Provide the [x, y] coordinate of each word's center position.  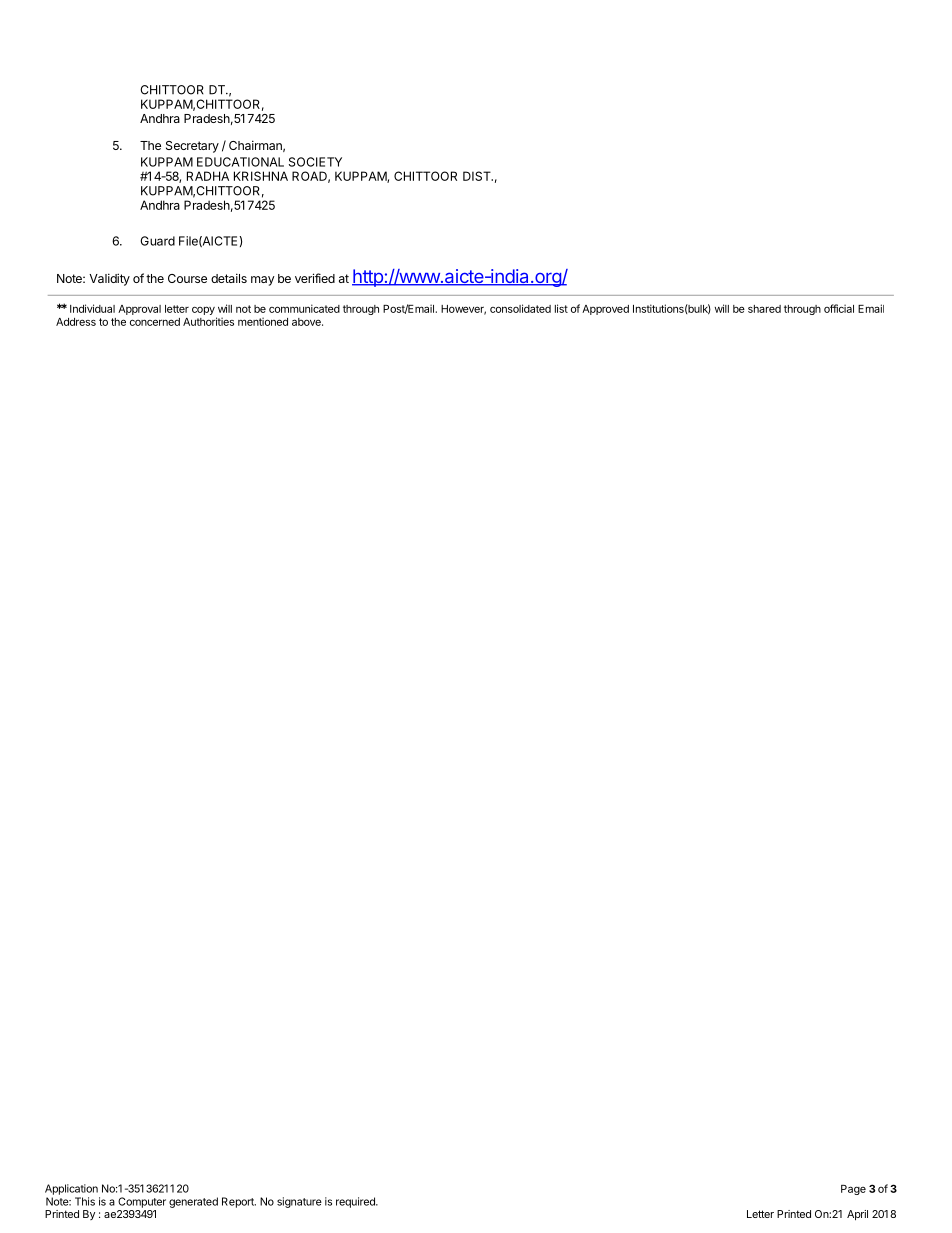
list [561, 308]
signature [299, 1202]
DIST [478, 176]
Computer [142, 1202]
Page [853, 1190]
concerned [155, 322]
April [857, 1215]
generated [193, 1202]
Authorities [208, 321]
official [839, 308]
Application [71, 1189]
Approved [605, 310]
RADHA [208, 176]
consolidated [520, 308]
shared [764, 309]
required [356, 1202]
